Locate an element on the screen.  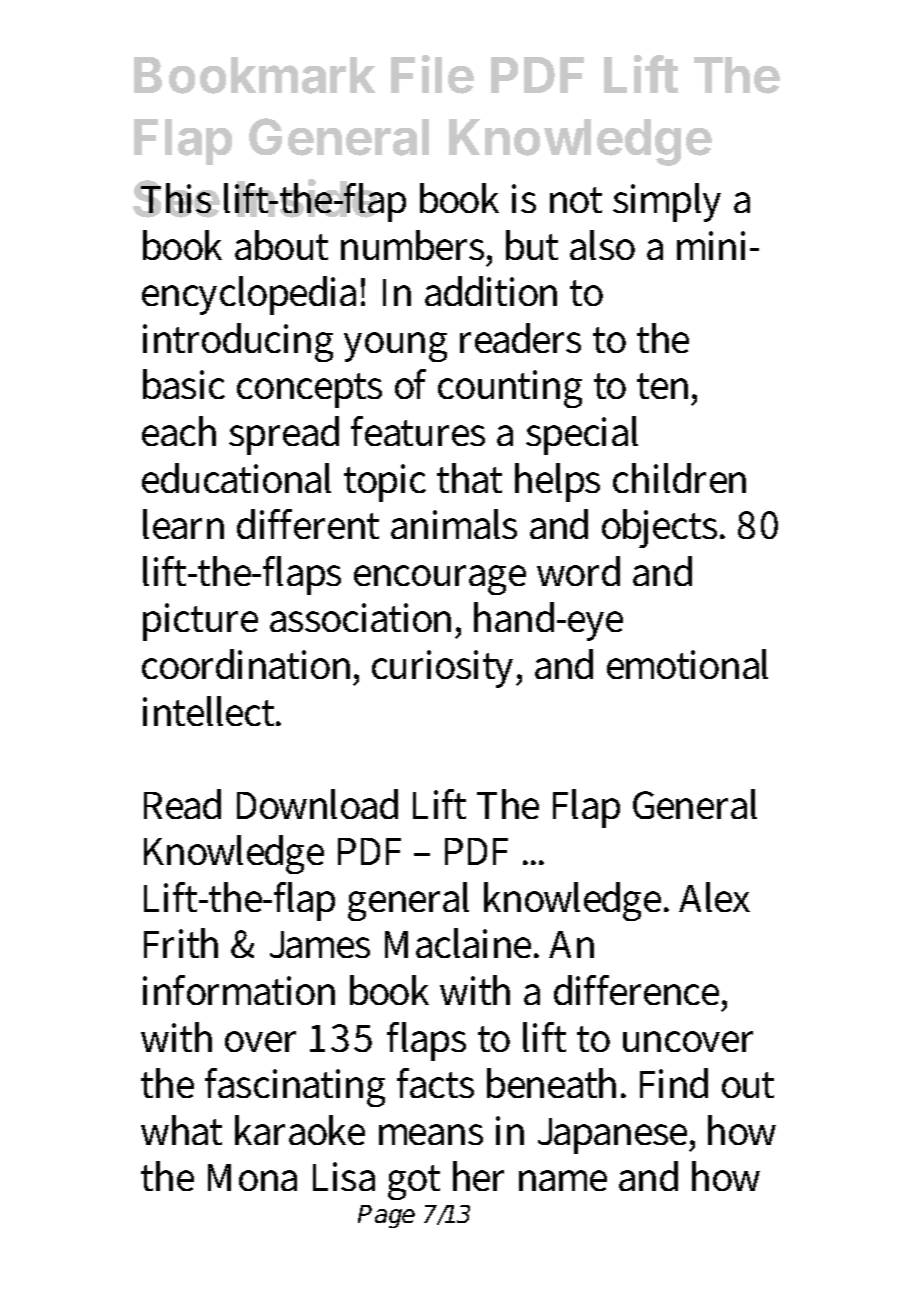
See is located at coordinates (176, 199).
